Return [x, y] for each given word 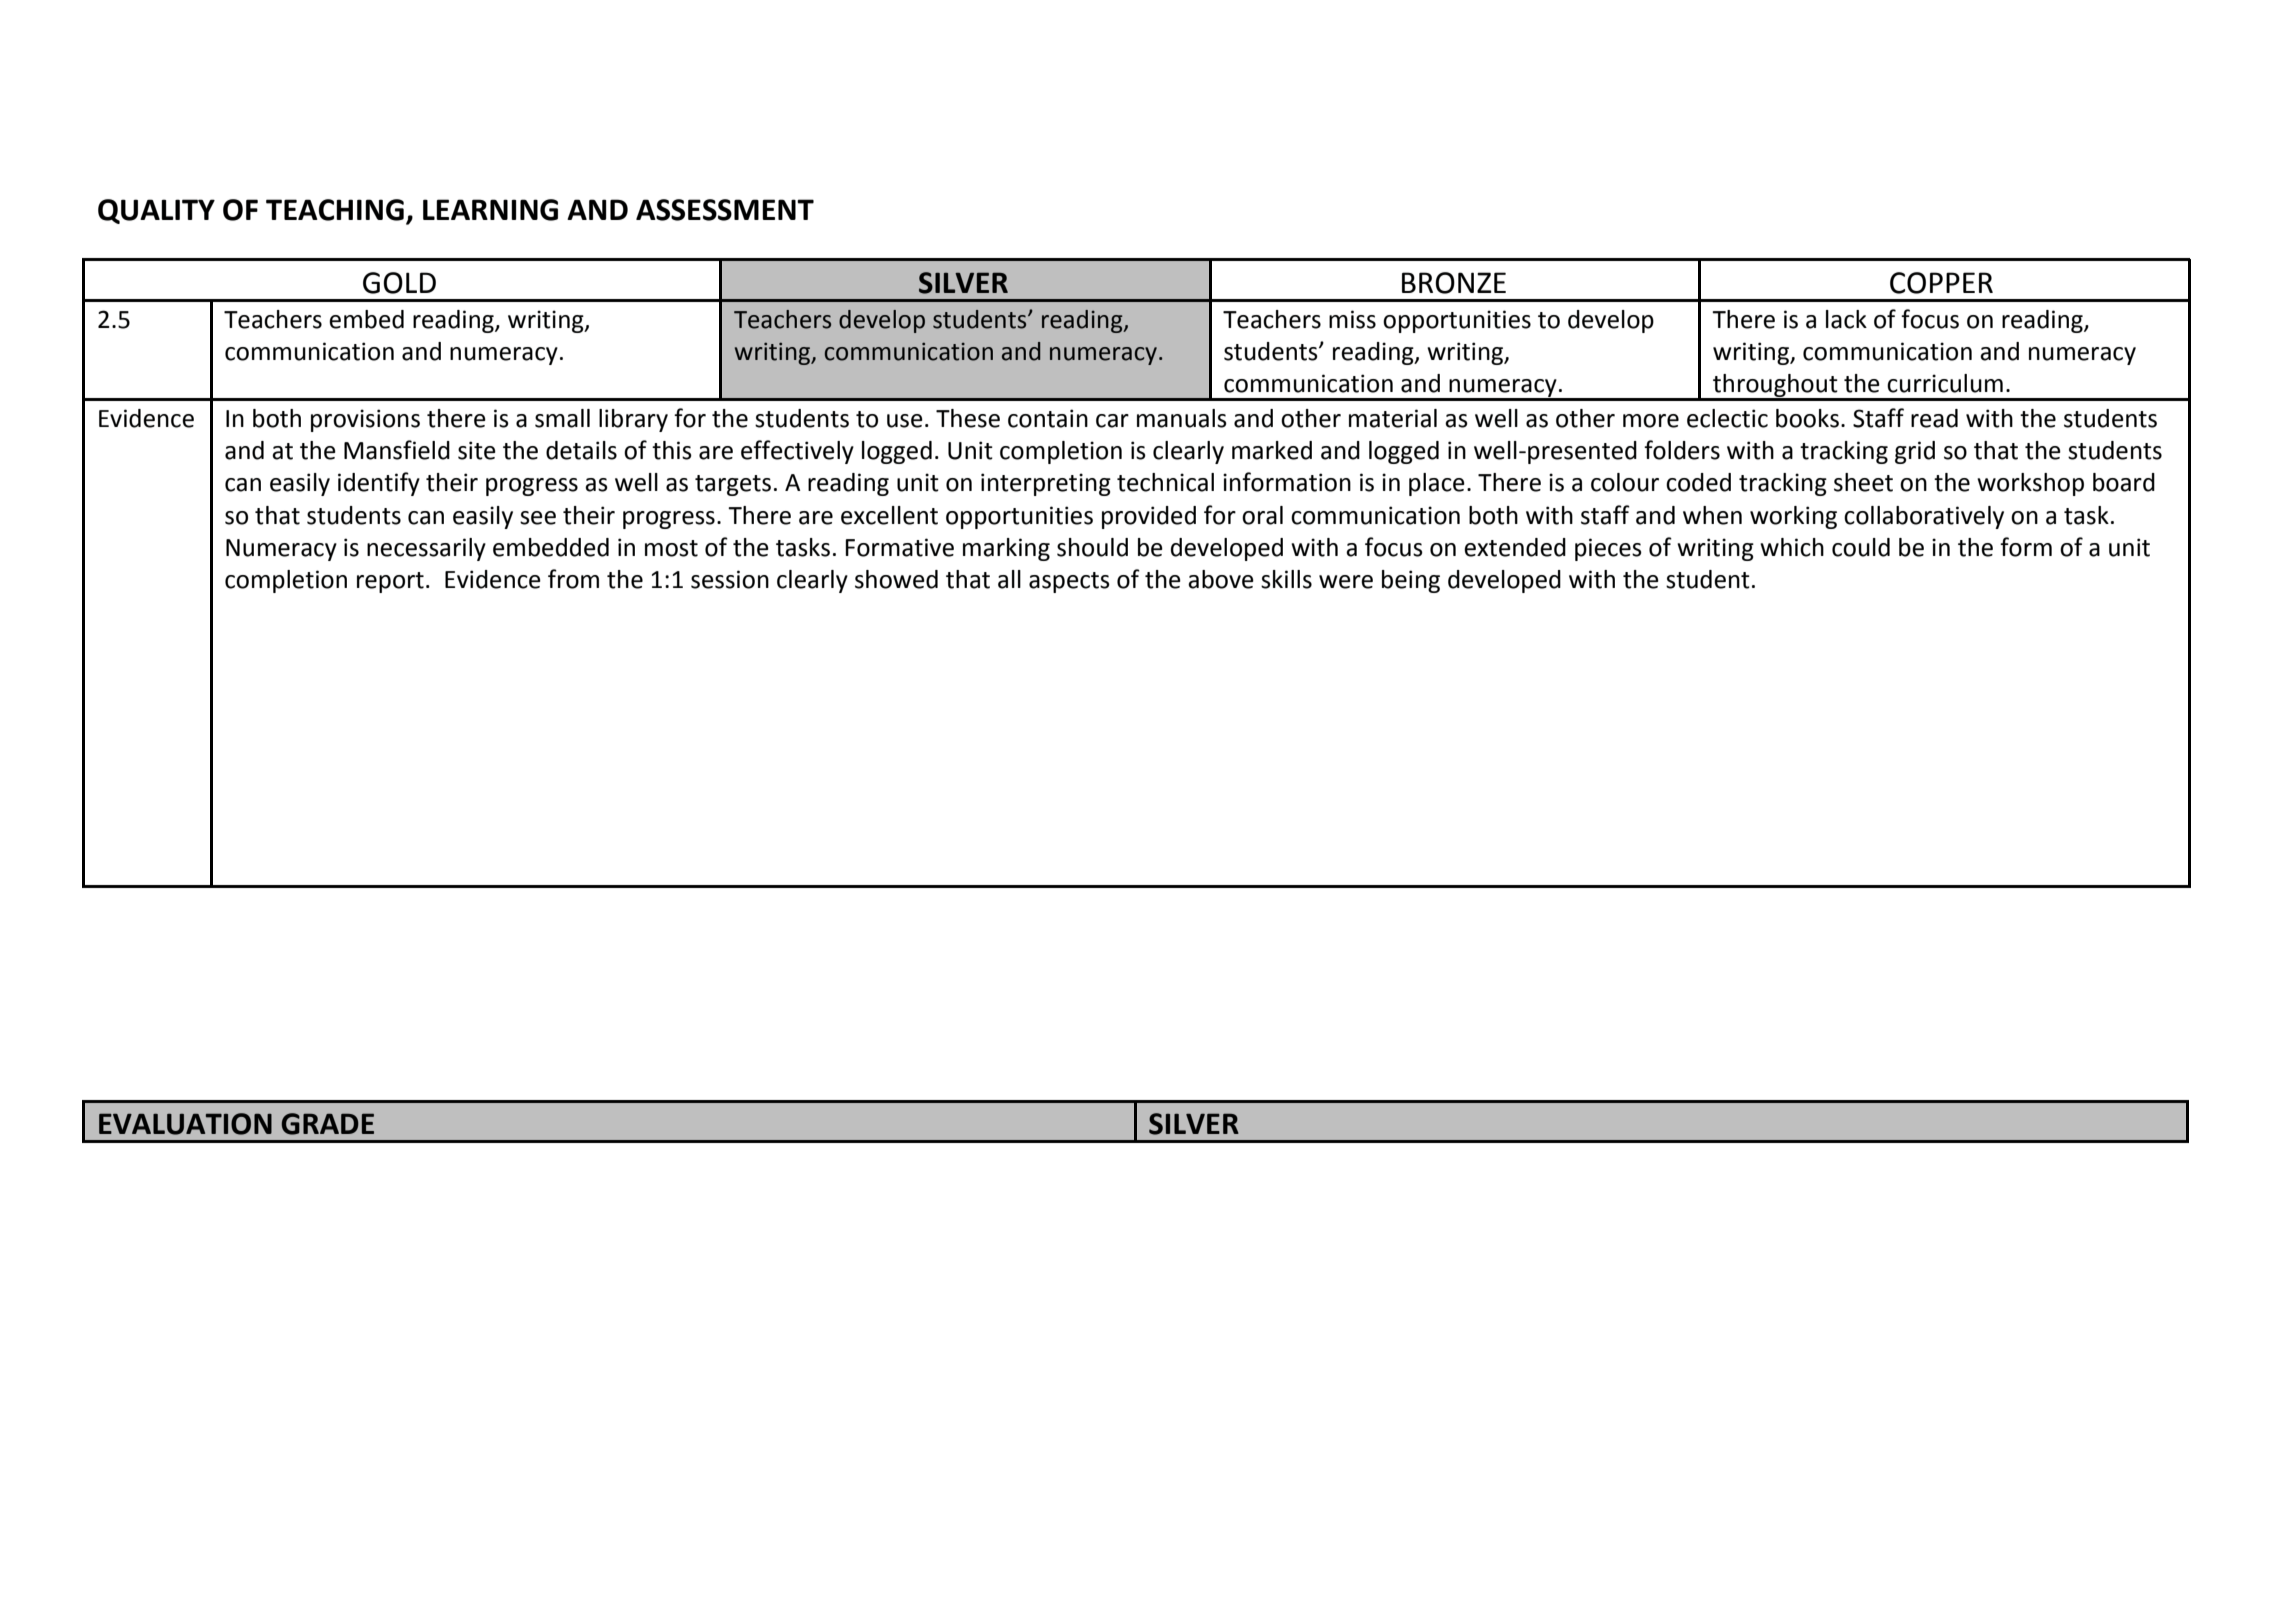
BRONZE [1454, 283]
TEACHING [335, 210]
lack [1846, 319]
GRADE [328, 1124]
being [1411, 581]
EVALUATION [185, 1124]
